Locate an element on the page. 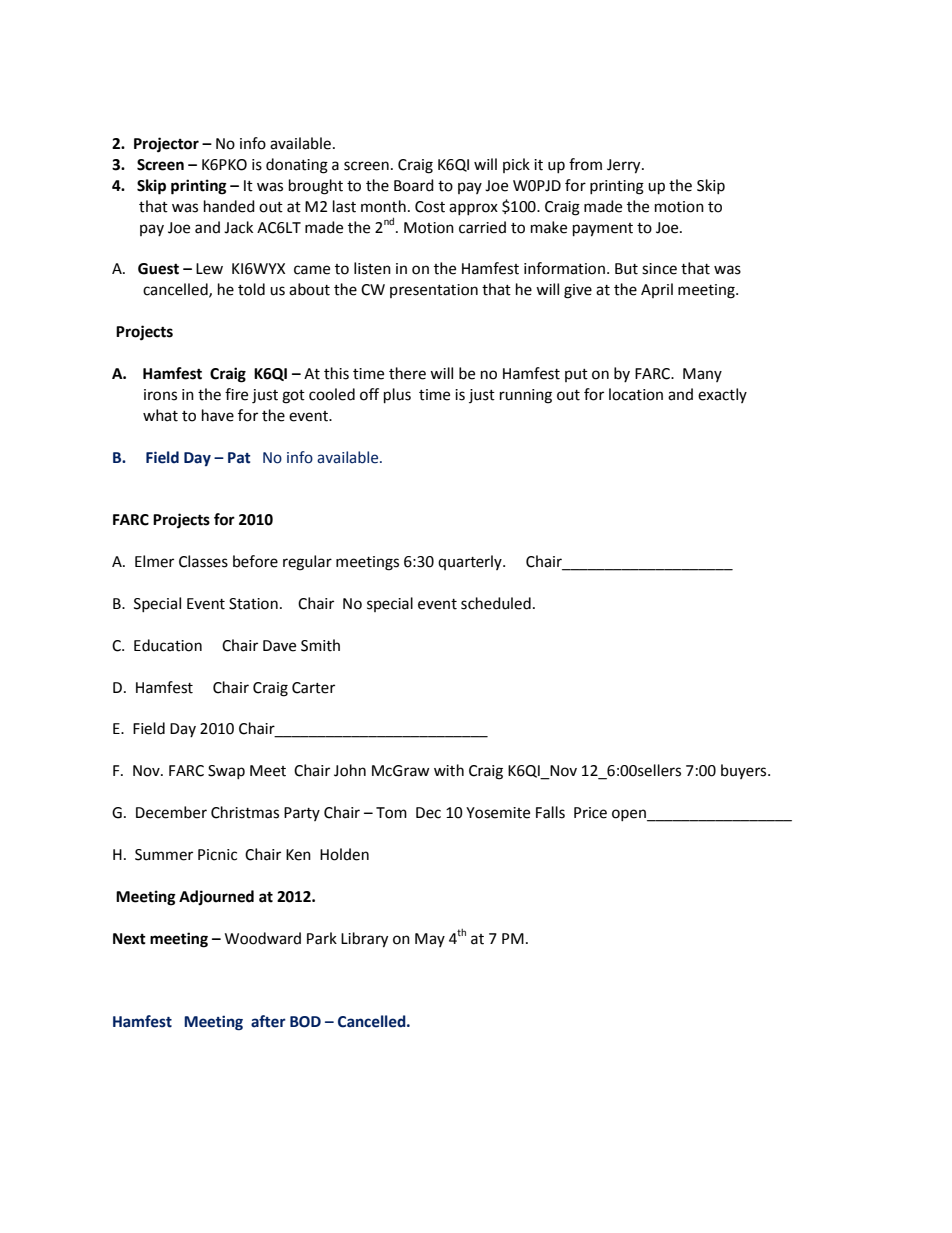  there is located at coordinates (407, 373).
